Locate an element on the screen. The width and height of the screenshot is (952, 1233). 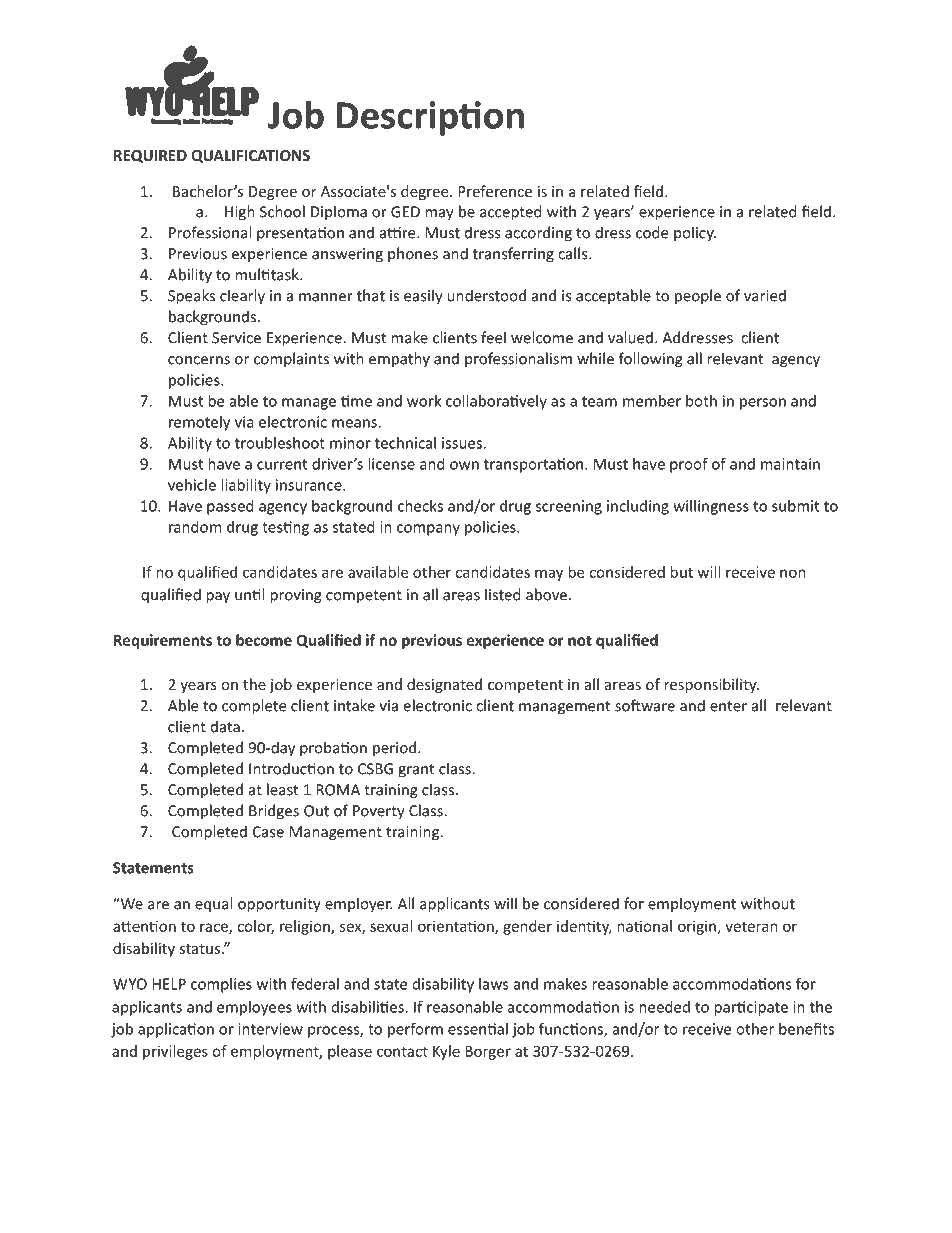
listed is located at coordinates (503, 594).
